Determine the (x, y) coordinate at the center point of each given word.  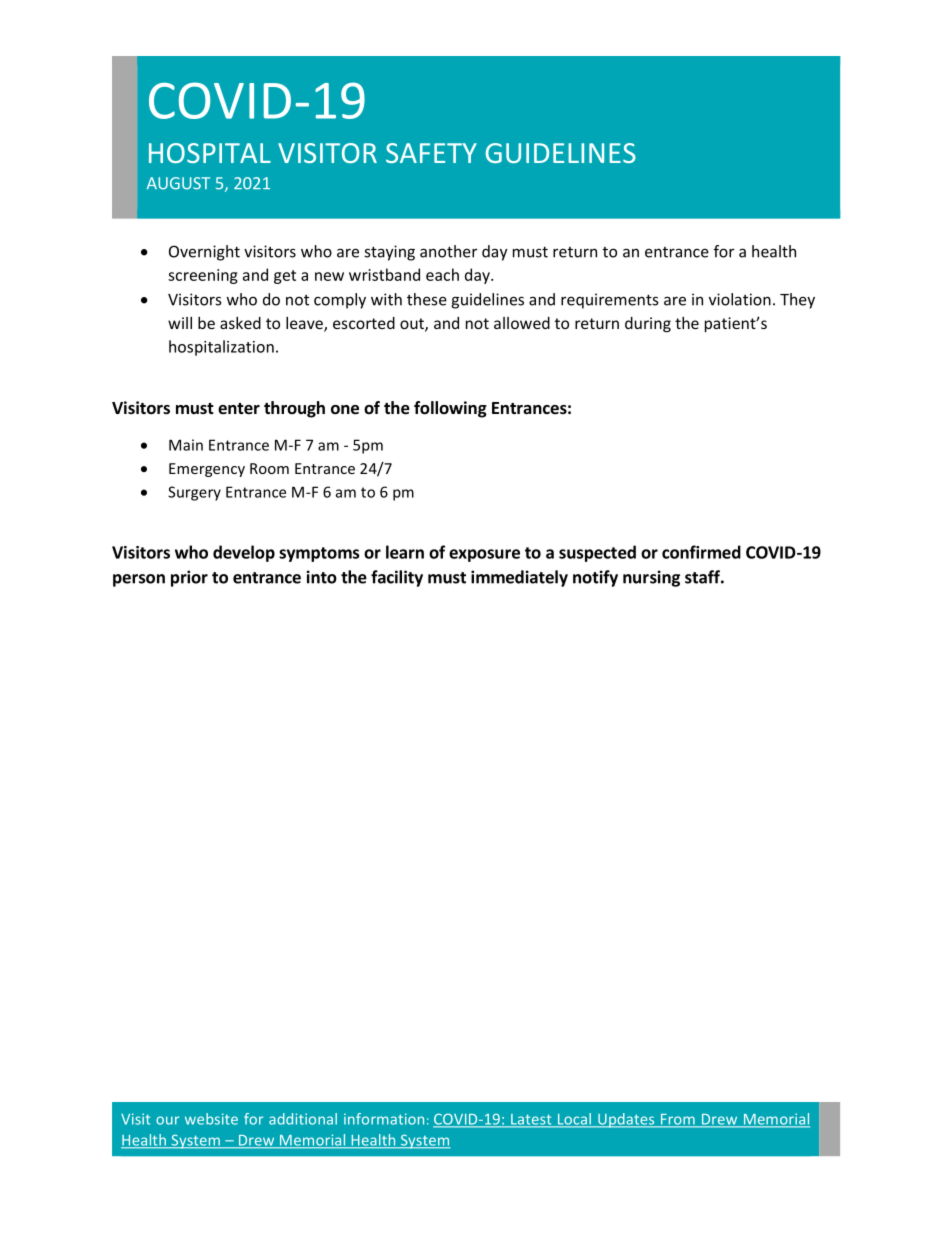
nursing (651, 578)
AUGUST (178, 183)
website (211, 1119)
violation (740, 299)
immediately (519, 578)
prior (189, 578)
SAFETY (431, 153)
